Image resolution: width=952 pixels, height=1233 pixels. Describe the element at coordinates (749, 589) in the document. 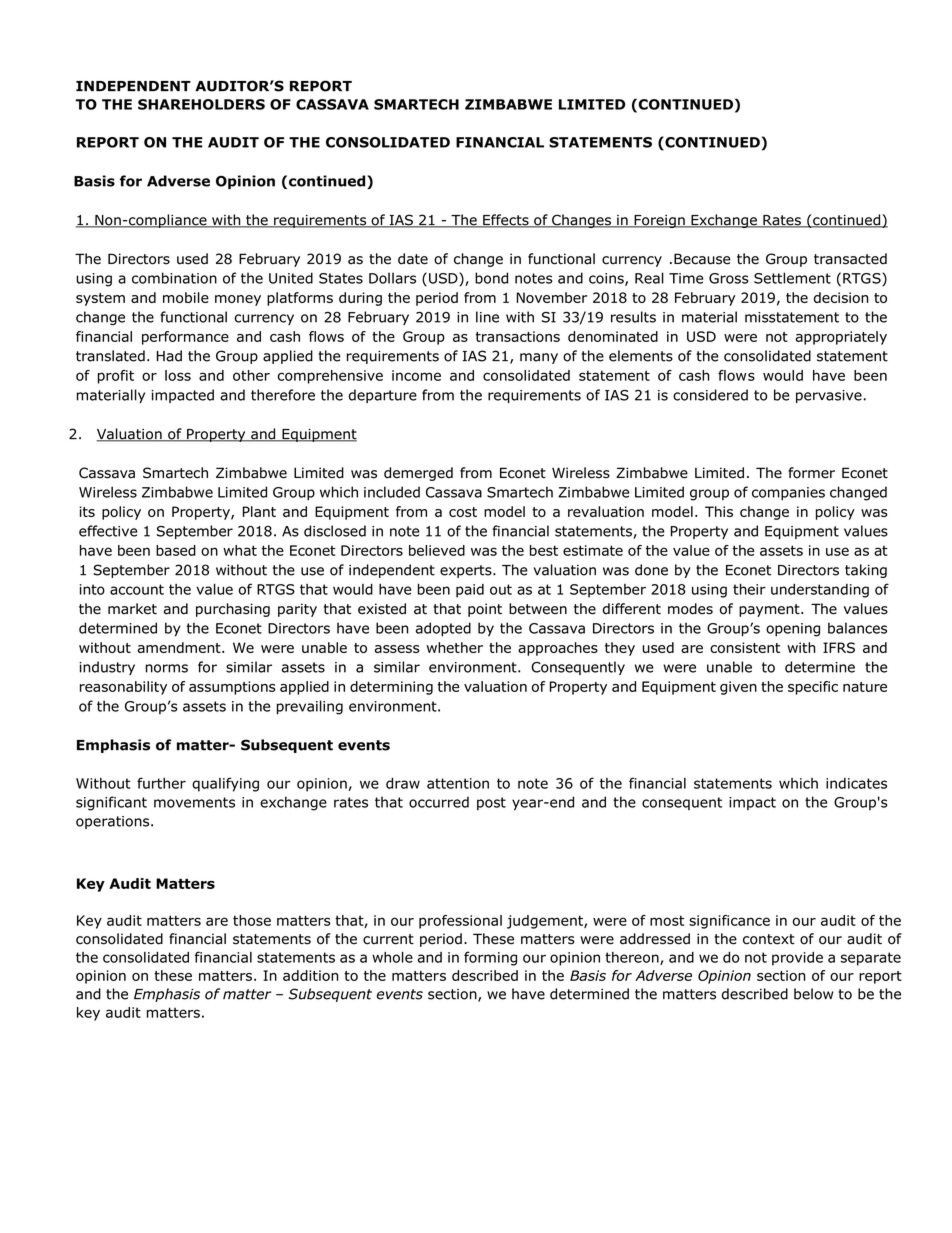

I see `their` at that location.
